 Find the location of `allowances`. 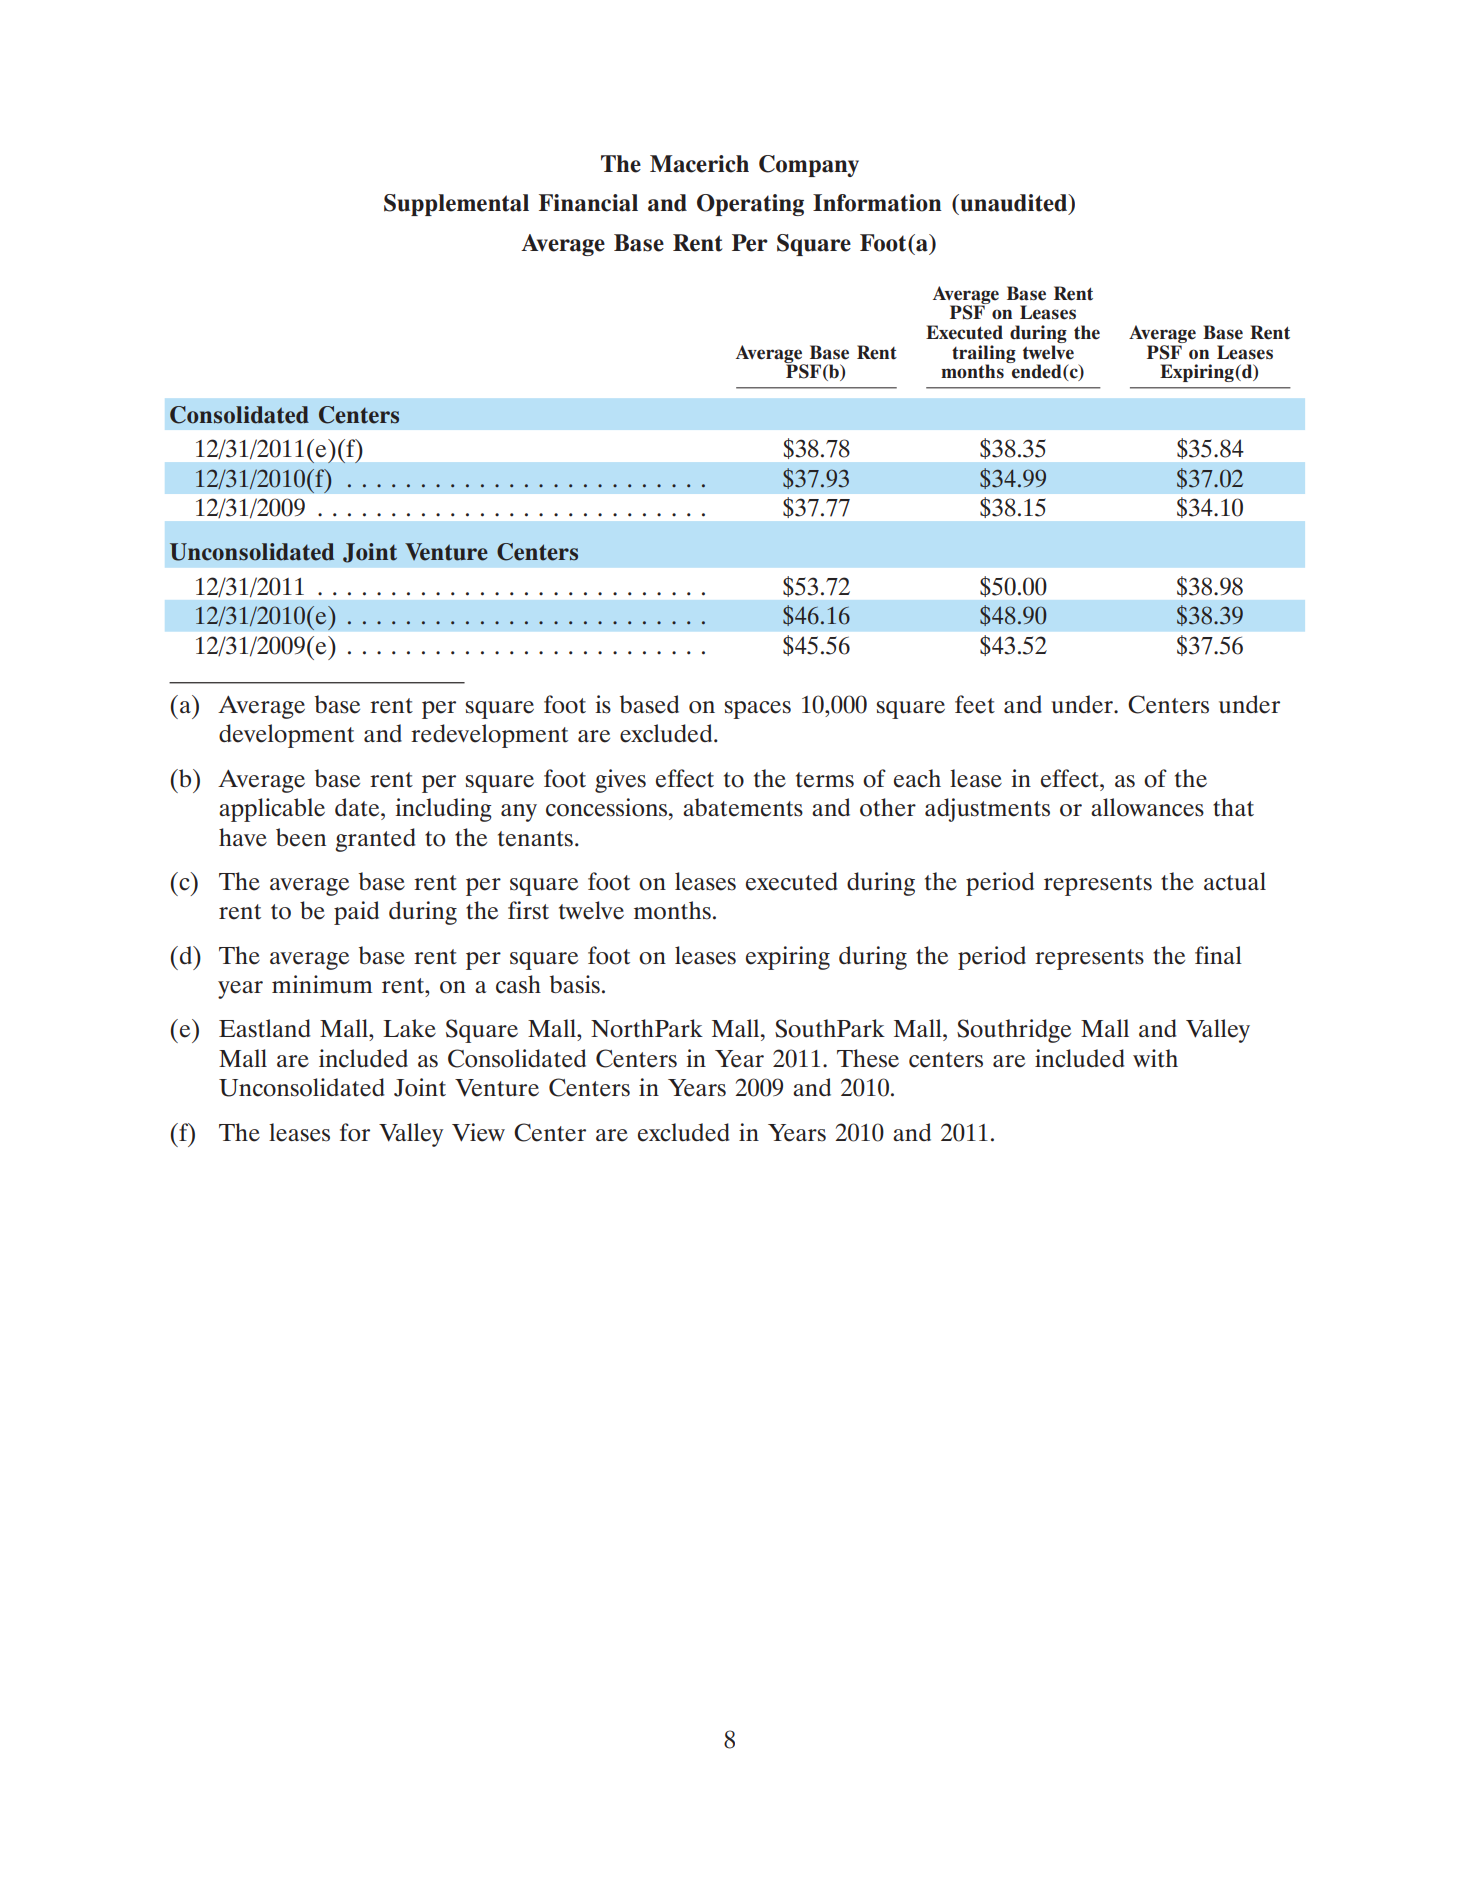

allowances is located at coordinates (1147, 807).
